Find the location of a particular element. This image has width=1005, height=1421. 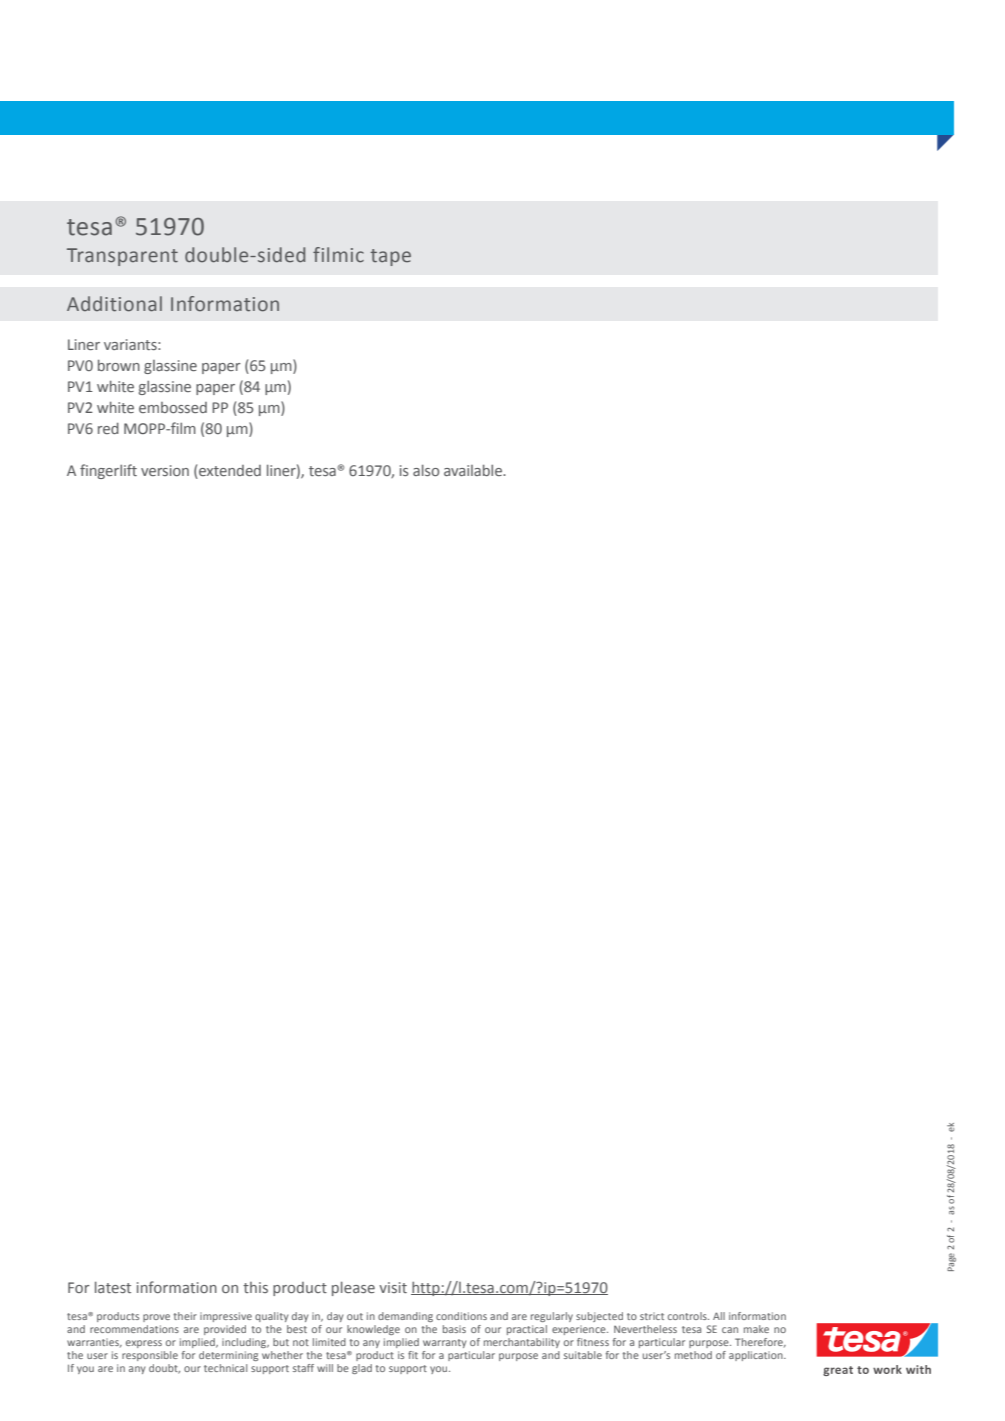

their is located at coordinates (185, 1316).
